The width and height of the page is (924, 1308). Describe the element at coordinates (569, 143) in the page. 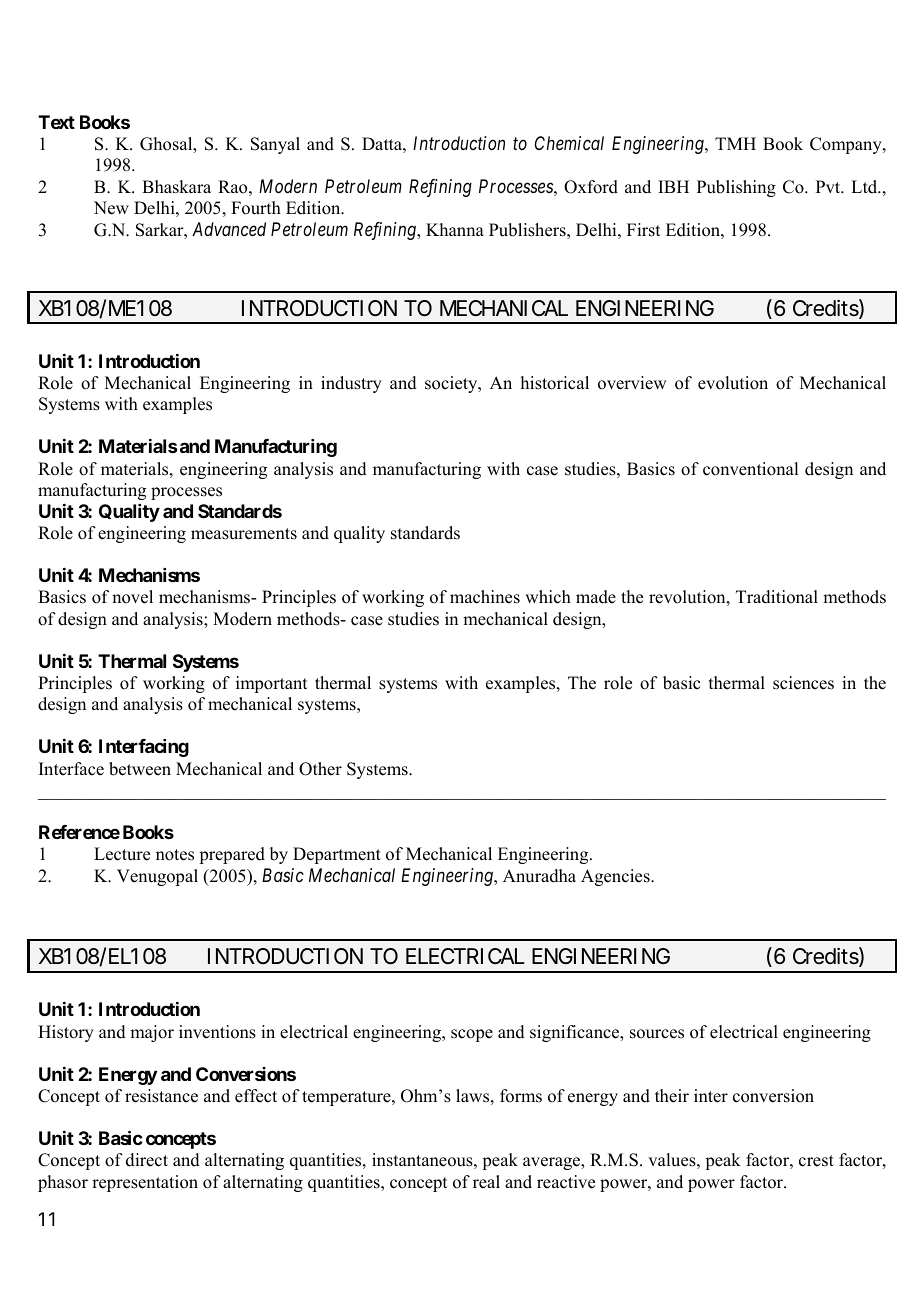

I see `Chemical` at that location.
